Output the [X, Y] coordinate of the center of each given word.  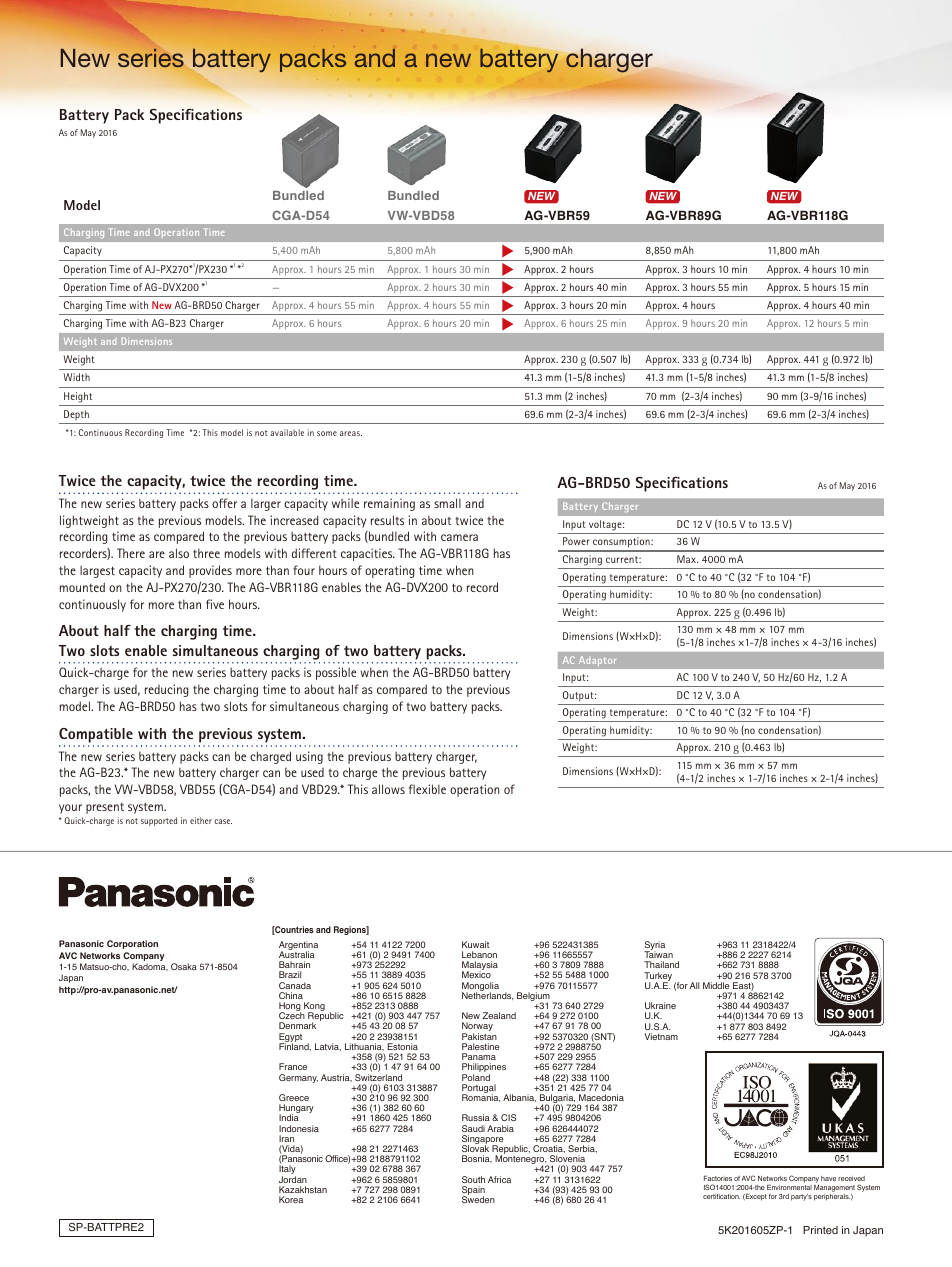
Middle [716, 985]
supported [159, 821]
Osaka [184, 966]
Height [78, 397]
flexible [427, 789]
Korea [291, 1199]
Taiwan [658, 954]
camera [459, 537]
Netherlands [488, 995]
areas [351, 433]
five [215, 604]
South [473, 1179]
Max [687, 559]
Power [576, 541]
